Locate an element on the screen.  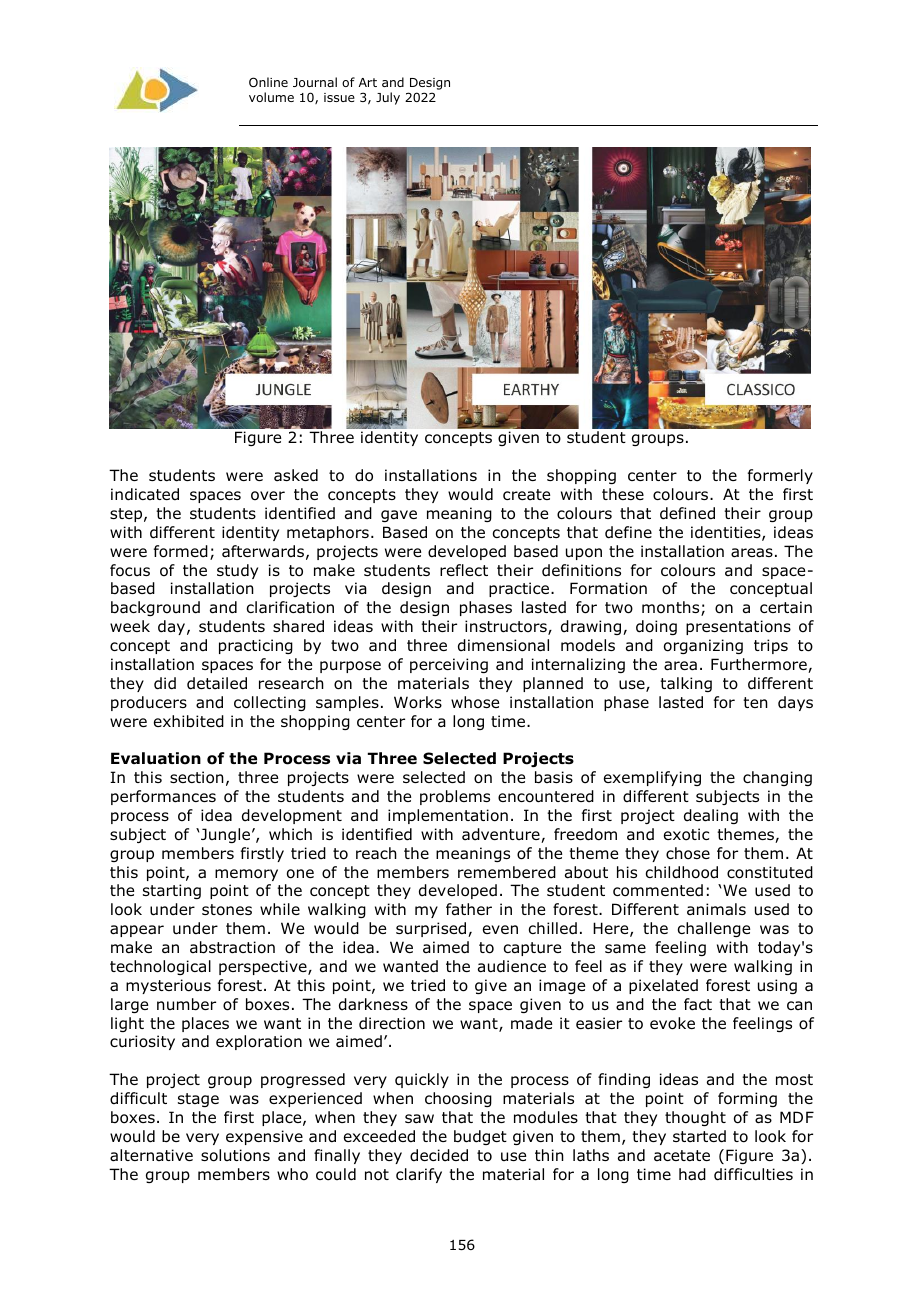
presentations is located at coordinates (738, 627).
